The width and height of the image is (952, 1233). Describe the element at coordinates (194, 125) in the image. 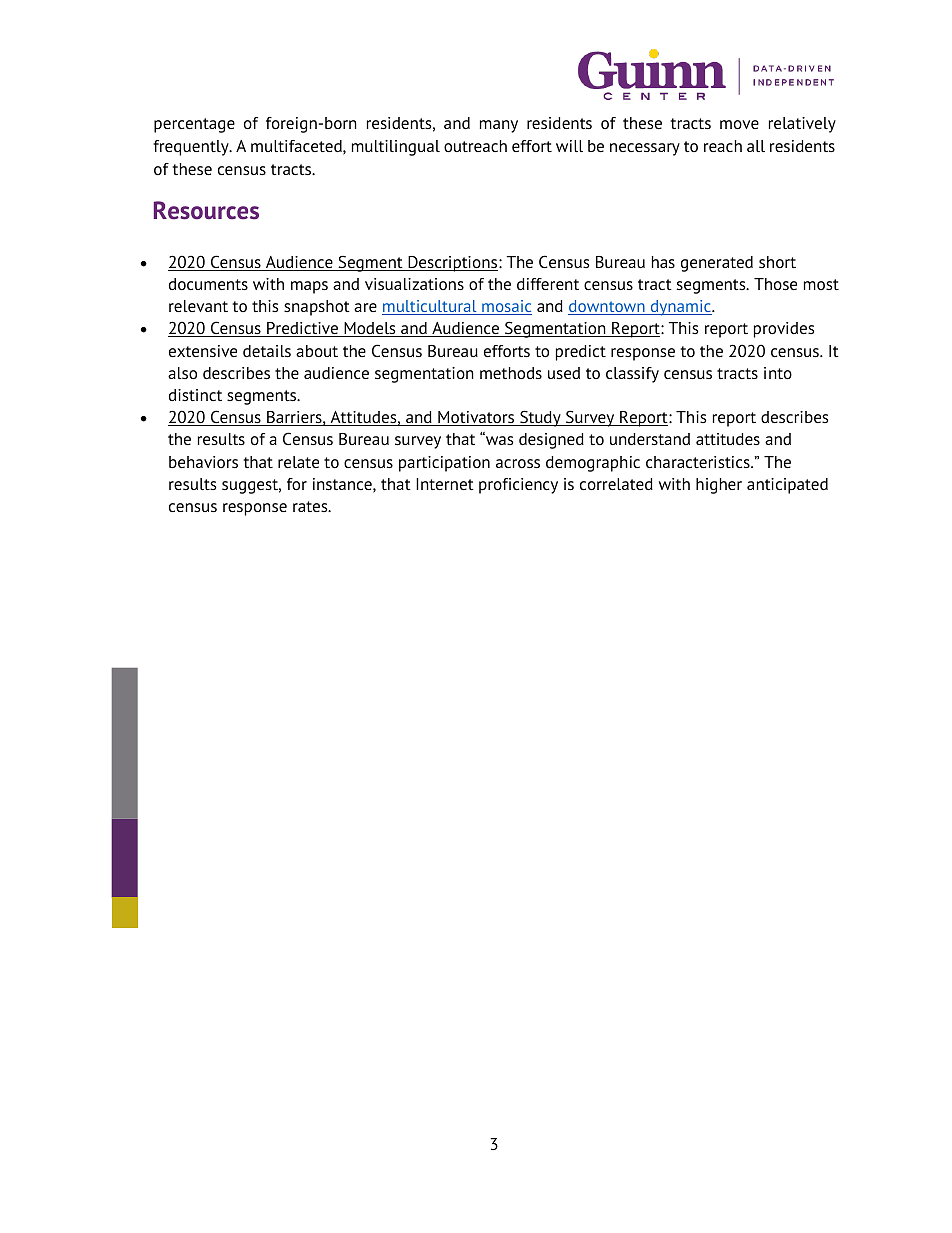

I see `percentage` at that location.
